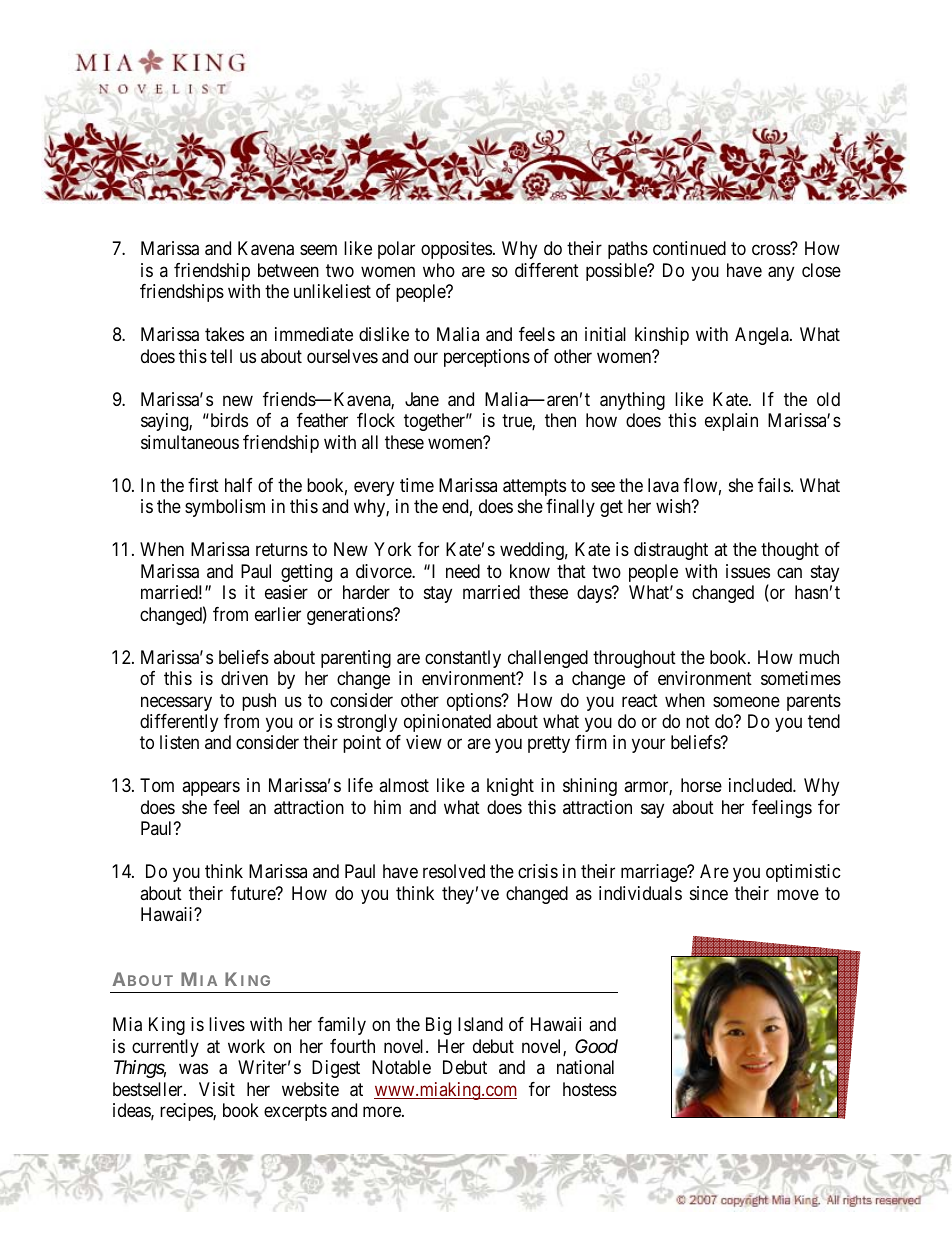 The image size is (952, 1233). Describe the element at coordinates (401, 1067) in the screenshot. I see `Notable` at that location.
